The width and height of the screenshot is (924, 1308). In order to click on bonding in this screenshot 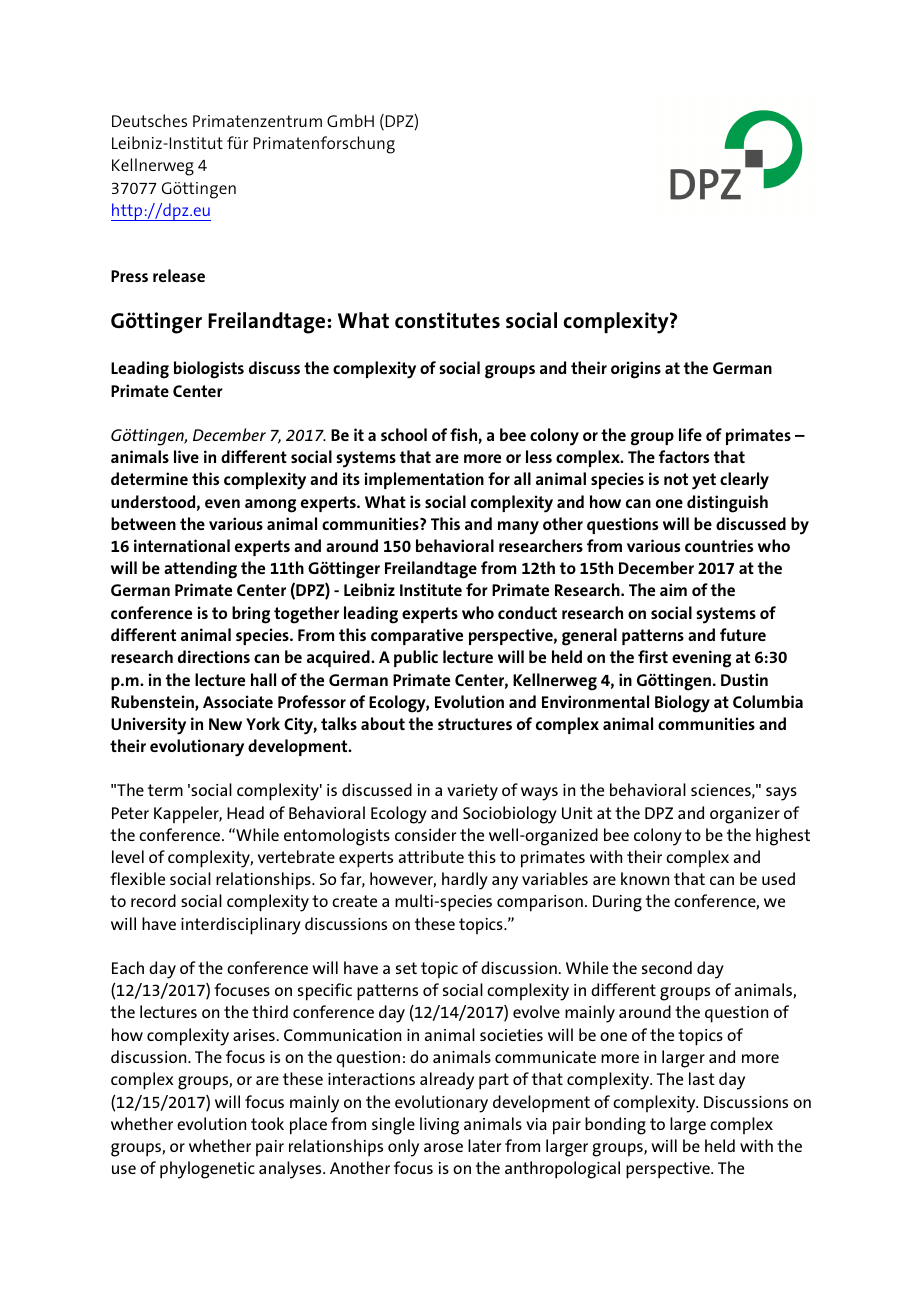, I will do `click(615, 1126)`.
